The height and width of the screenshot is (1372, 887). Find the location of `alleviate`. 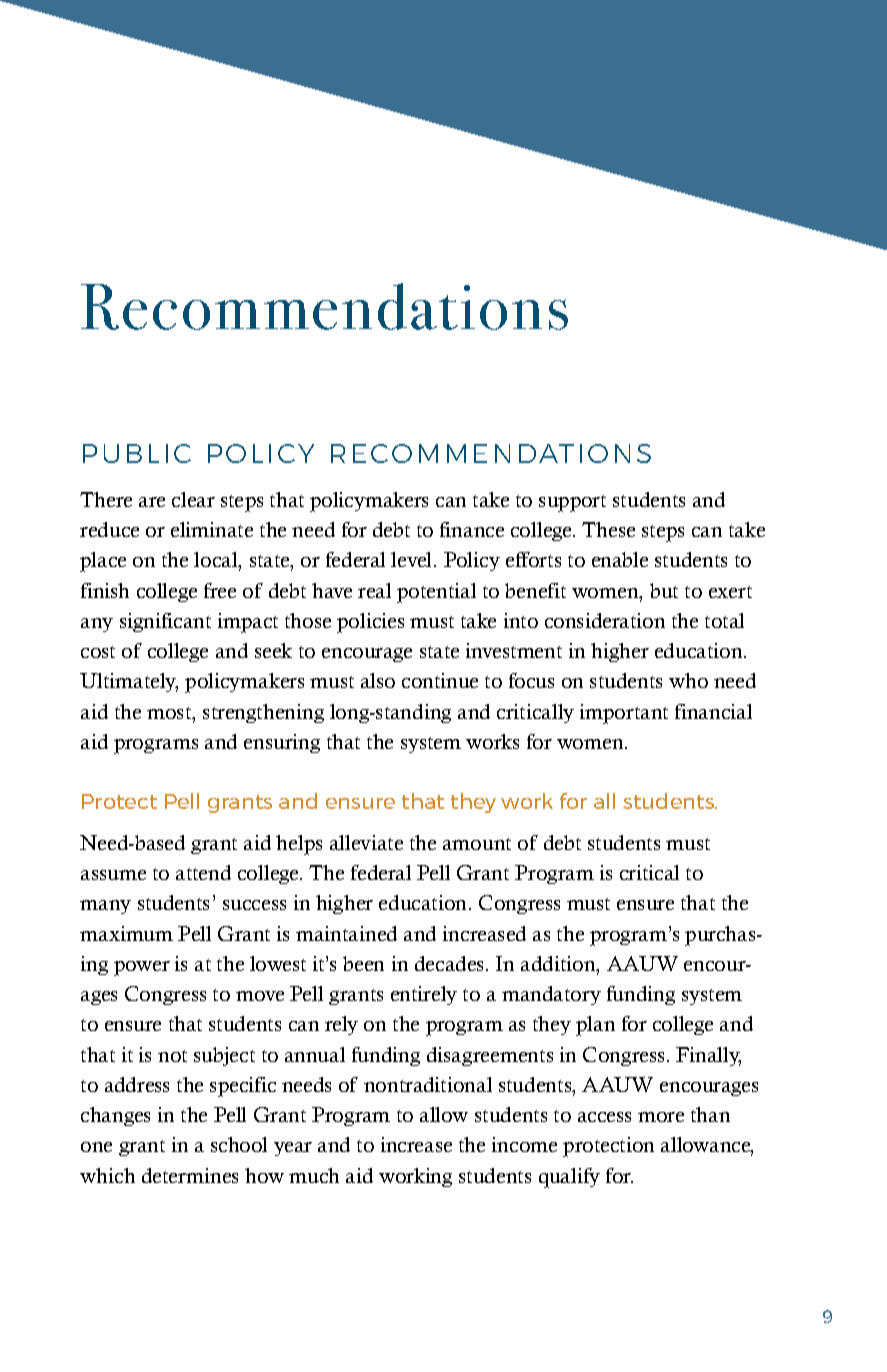

alleviate is located at coordinates (366, 842).
